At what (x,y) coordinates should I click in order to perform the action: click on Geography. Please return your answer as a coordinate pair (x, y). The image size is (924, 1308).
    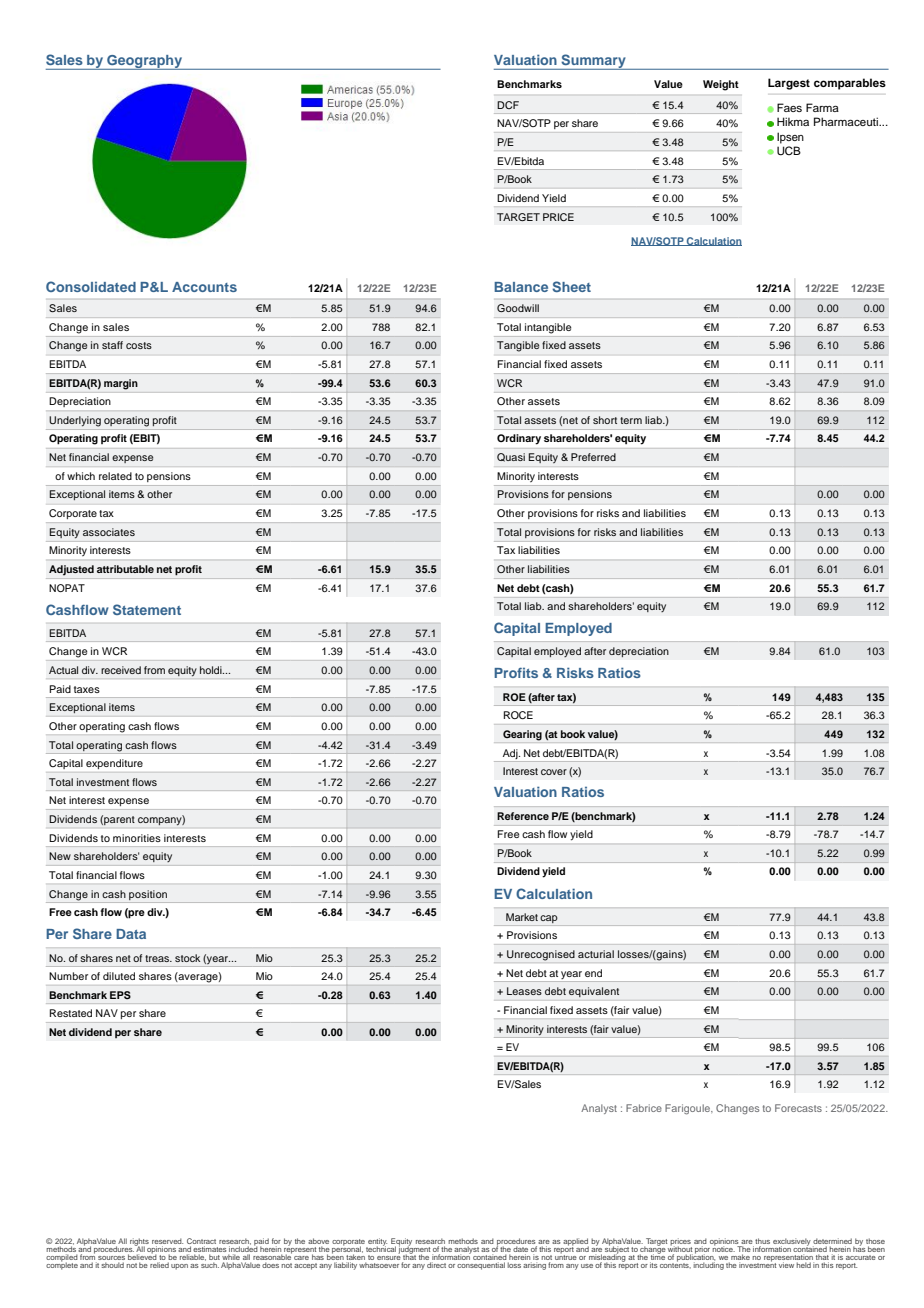
    Looking at the image, I should click on (144, 62).
